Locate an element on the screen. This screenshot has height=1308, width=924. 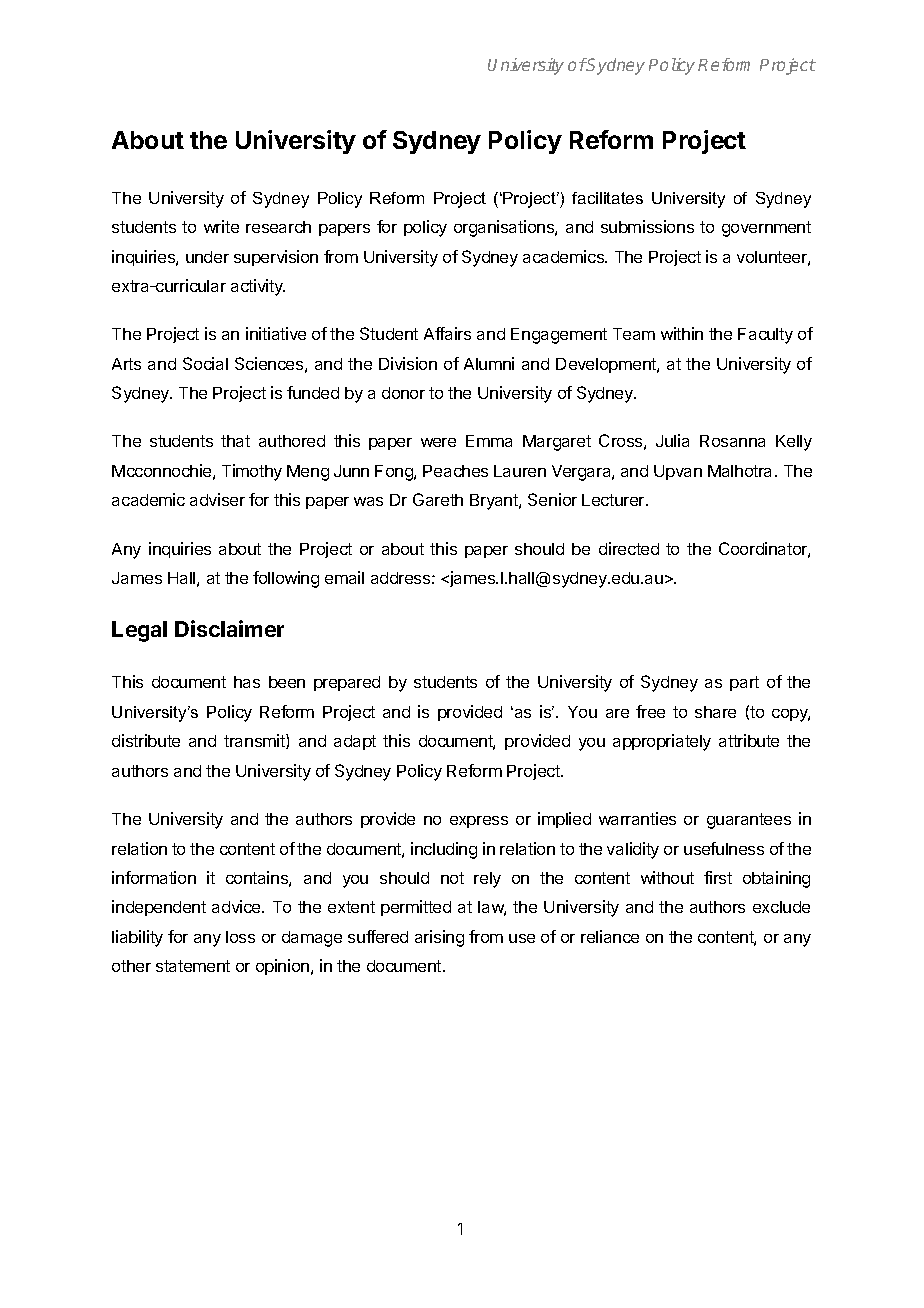
email is located at coordinates (344, 577).
